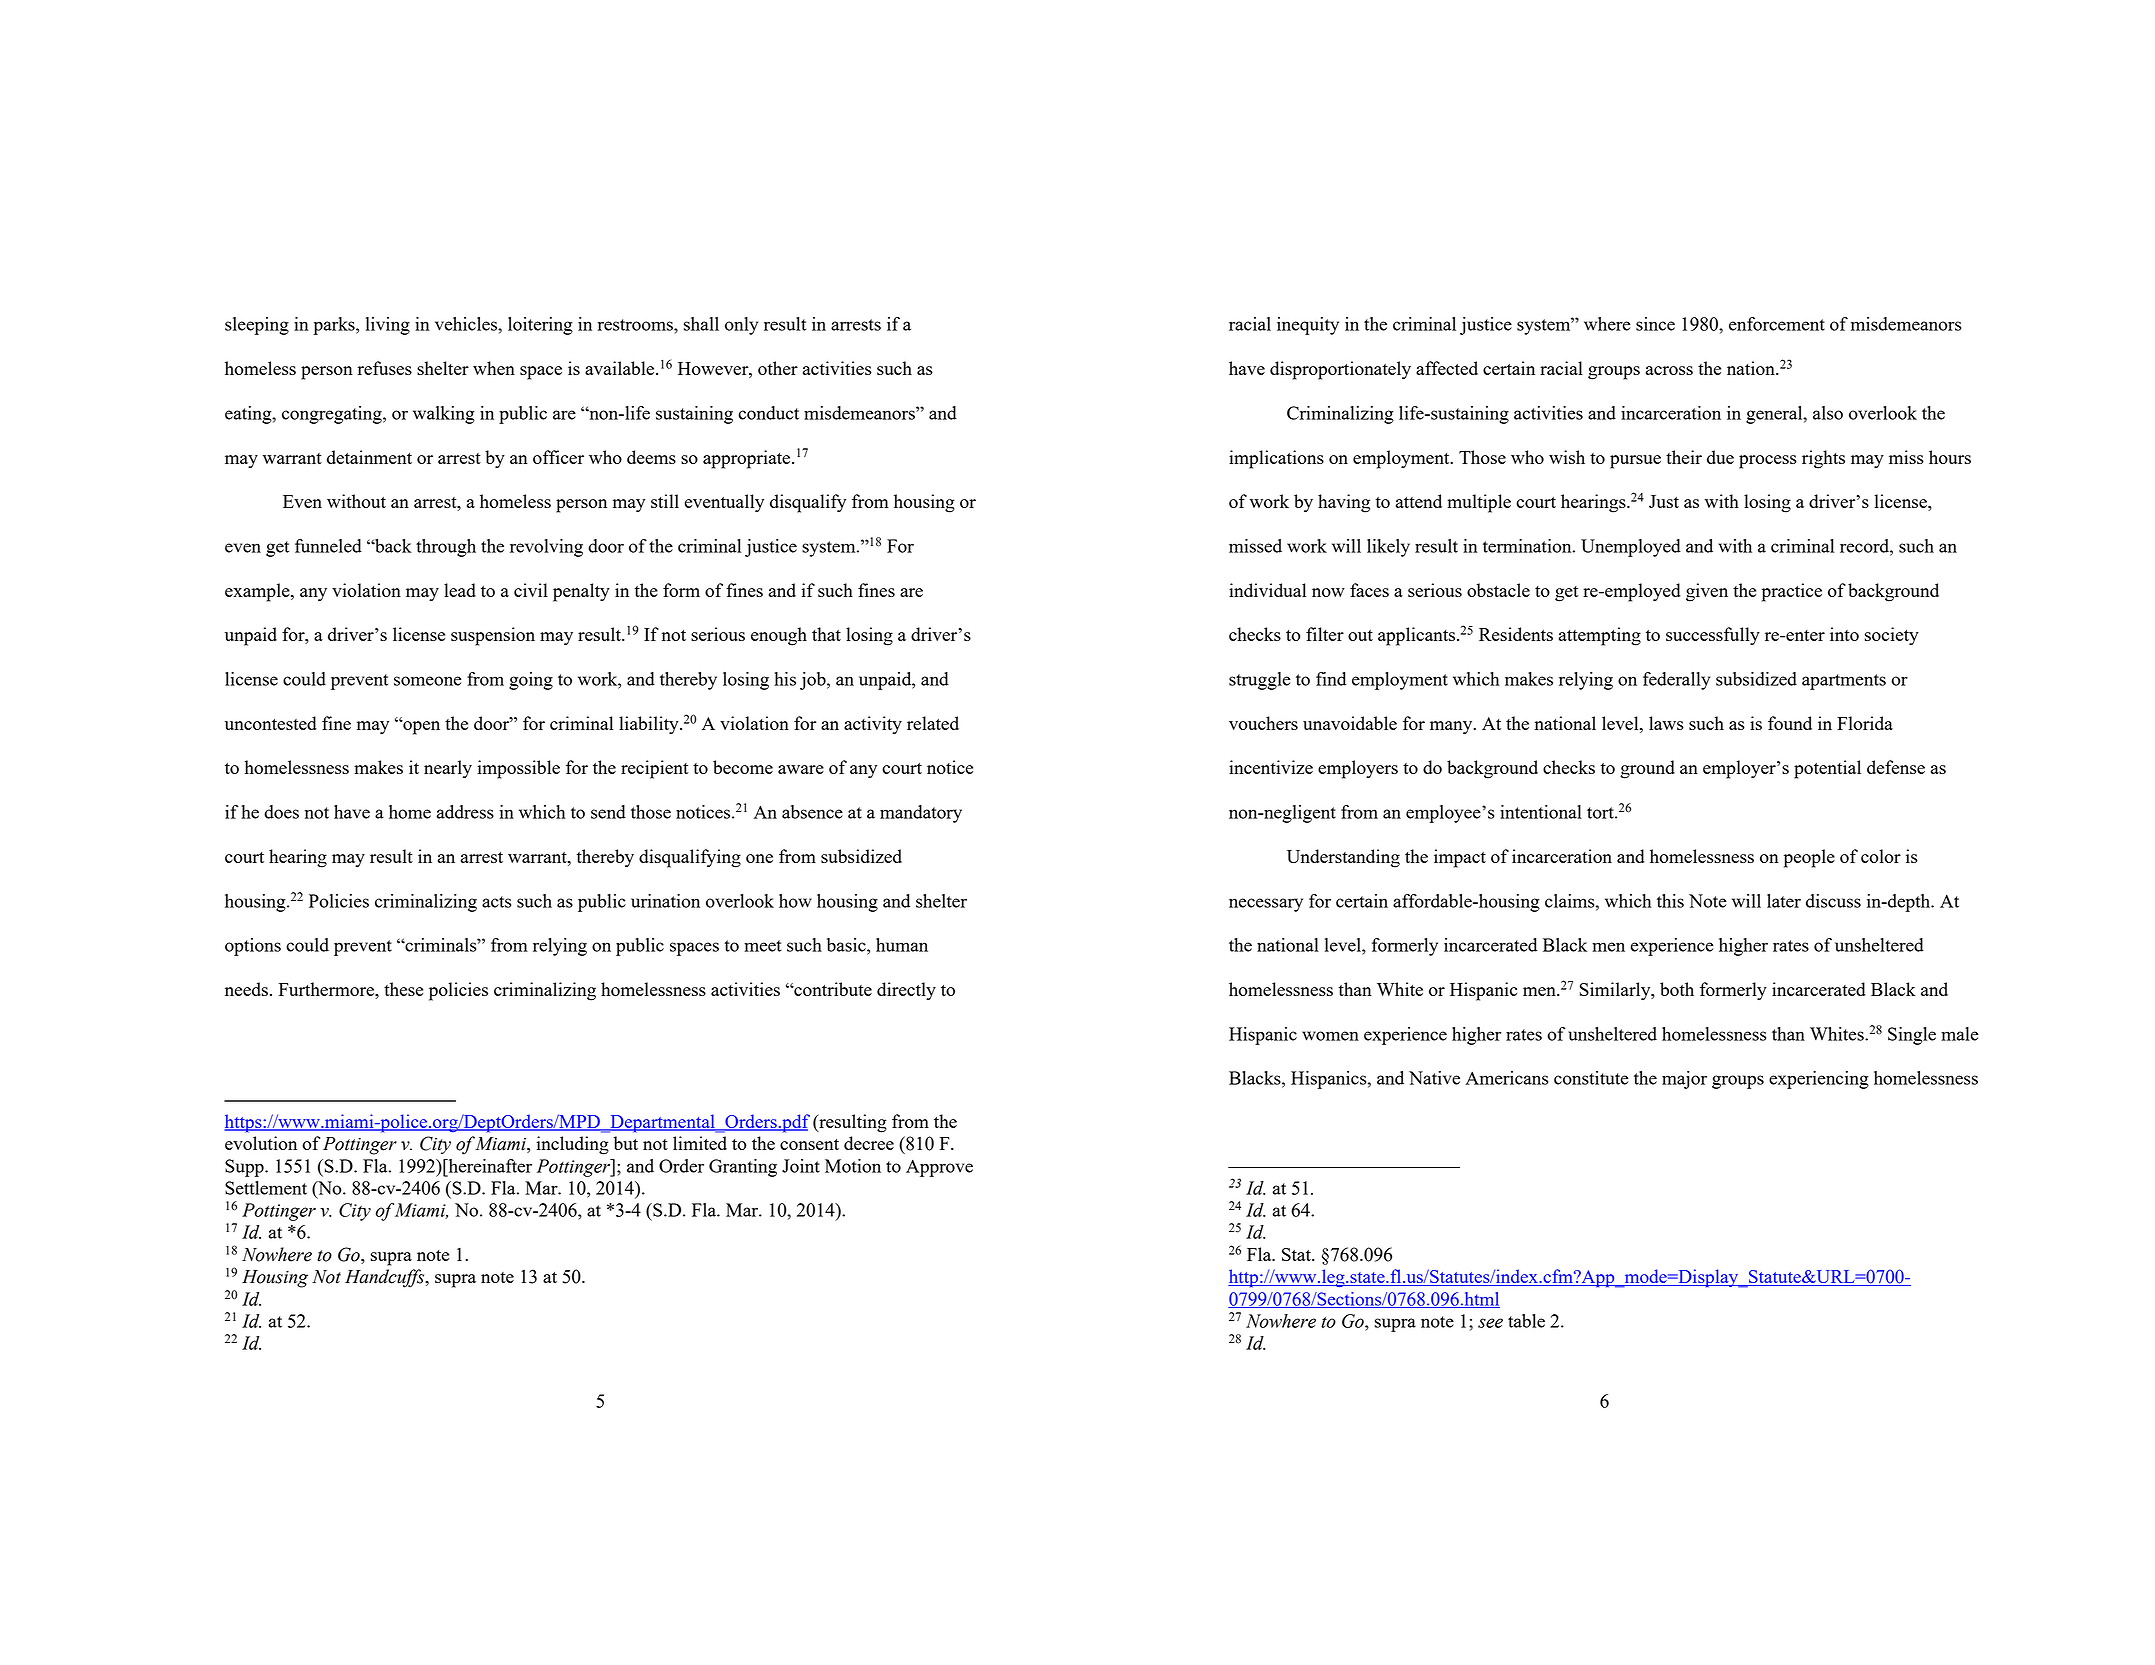  I want to click on mandatory, so click(921, 814).
